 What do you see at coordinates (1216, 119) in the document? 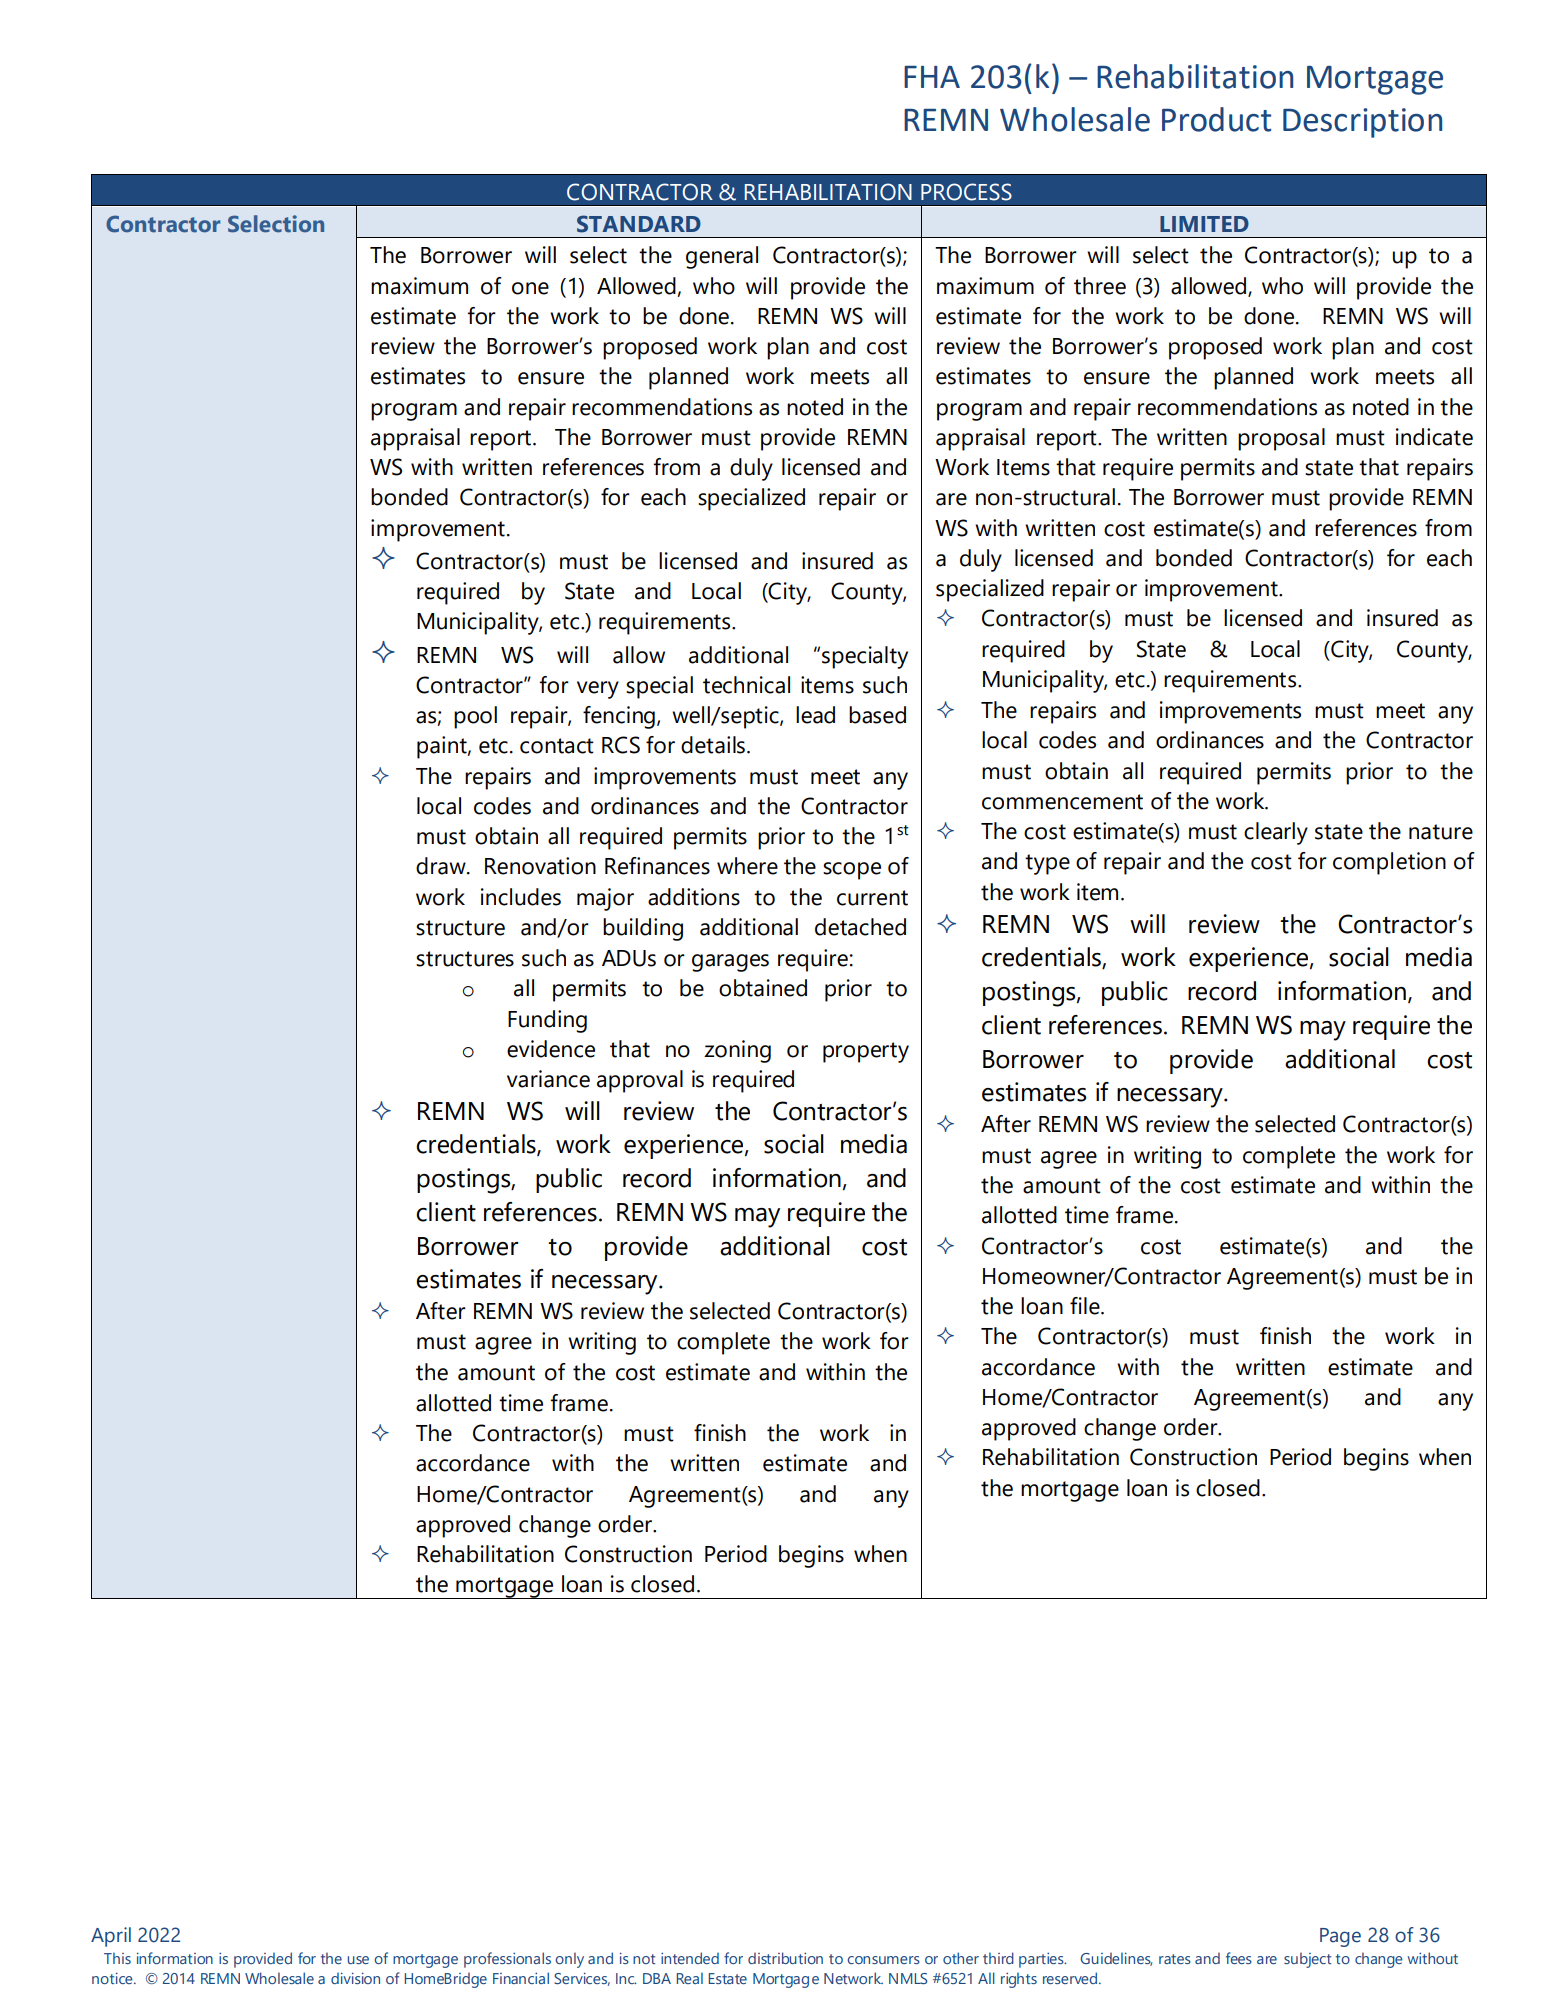
I see `Product` at bounding box center [1216, 119].
